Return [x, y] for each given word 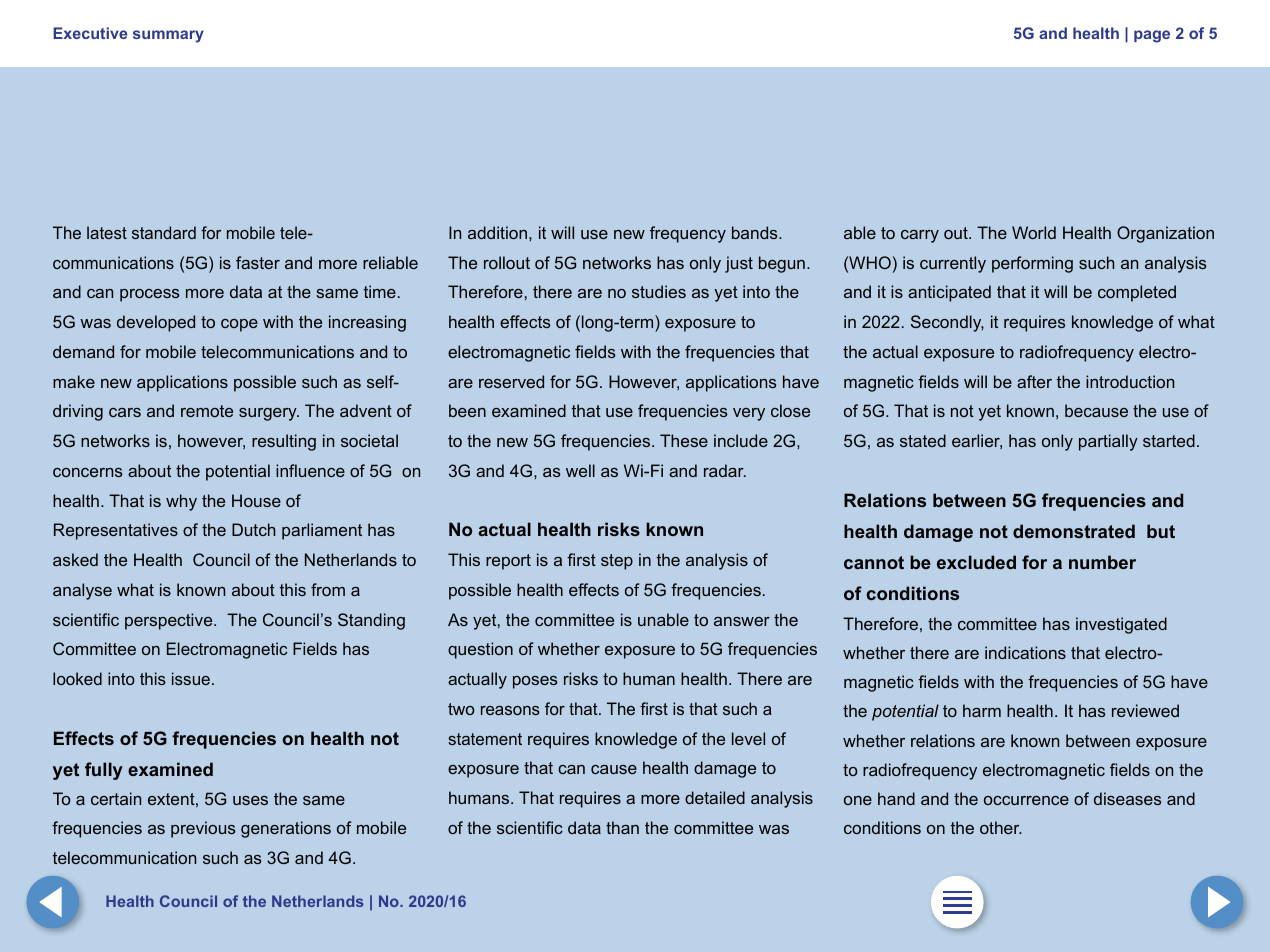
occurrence [1026, 800]
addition [497, 232]
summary [168, 36]
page [1152, 36]
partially [1108, 442]
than [622, 827]
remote [207, 411]
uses [250, 800]
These [684, 440]
